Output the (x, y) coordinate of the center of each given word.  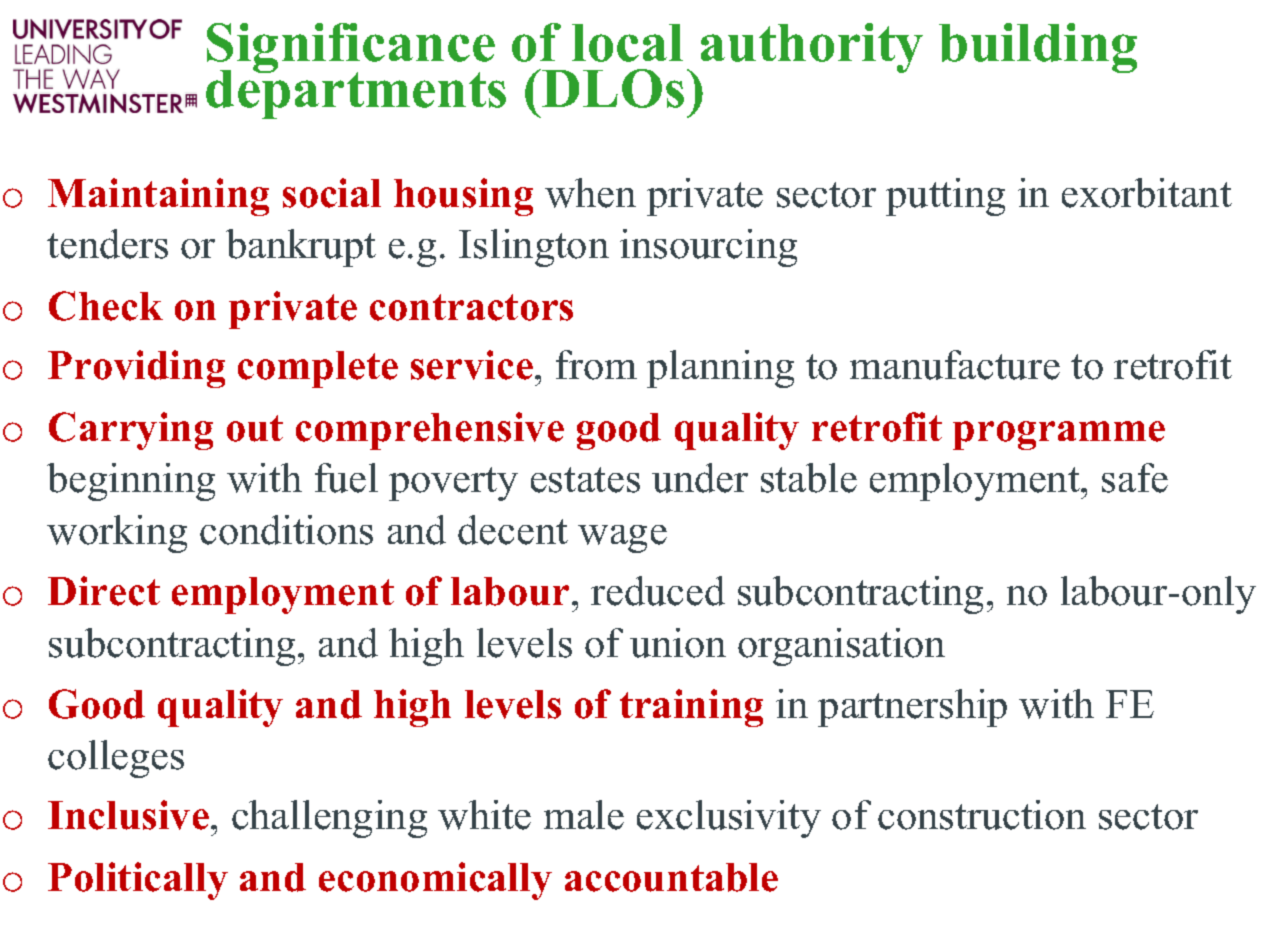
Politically (138, 881)
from (596, 365)
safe (1135, 478)
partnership (912, 708)
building (1038, 48)
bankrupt (301, 248)
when (590, 193)
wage (622, 539)
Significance (351, 49)
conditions (286, 530)
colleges (116, 759)
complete (318, 369)
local (627, 43)
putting (945, 197)
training (691, 708)
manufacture (955, 365)
